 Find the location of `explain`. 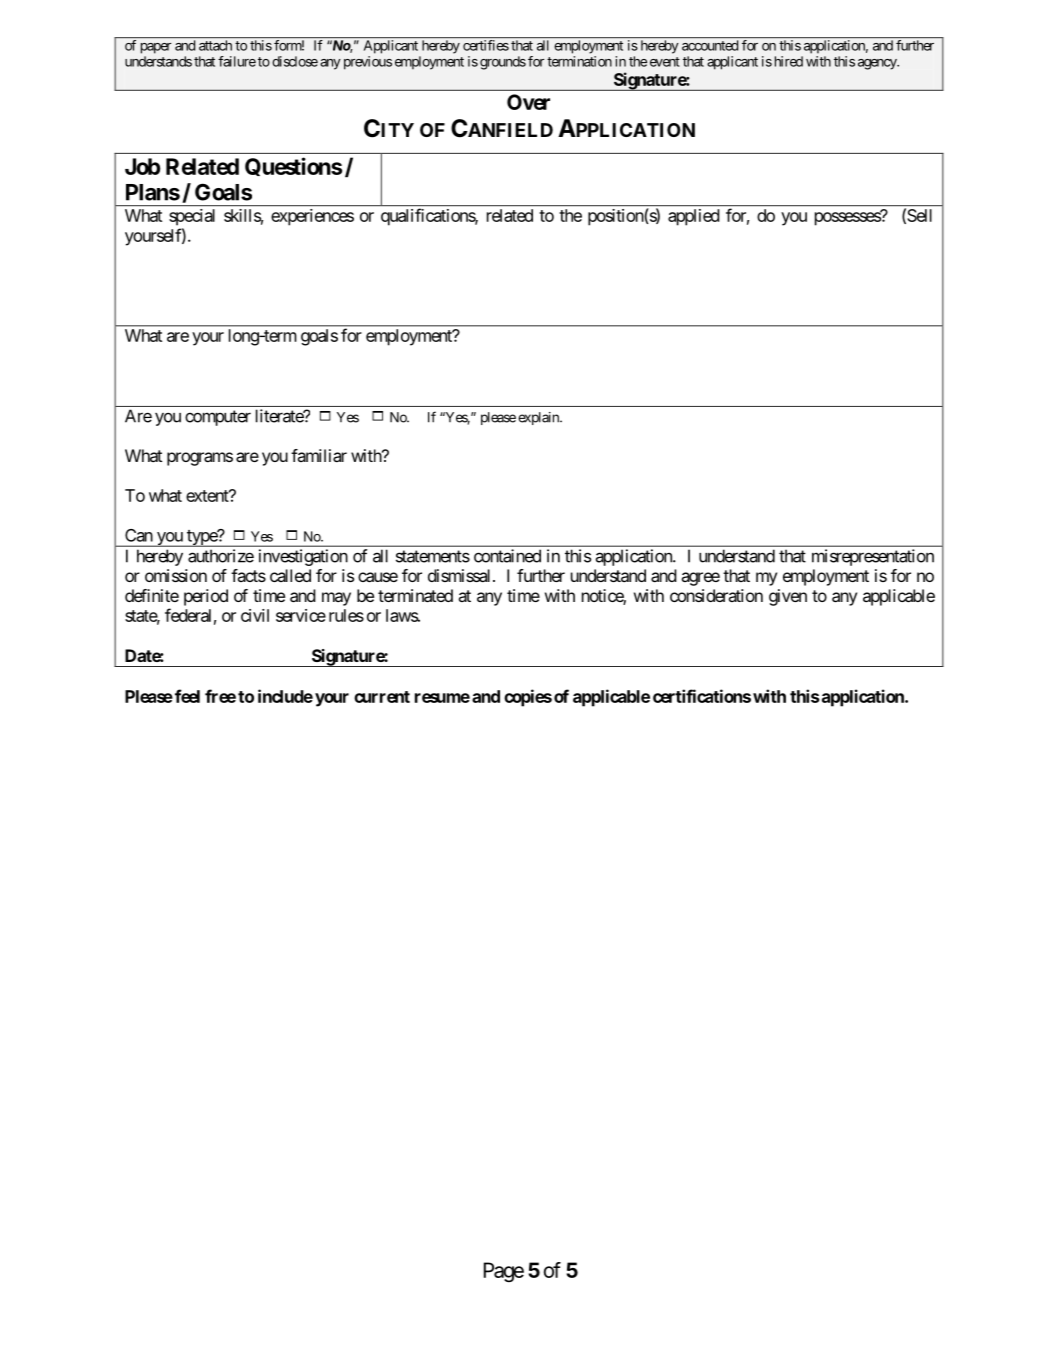

explain is located at coordinates (539, 418).
